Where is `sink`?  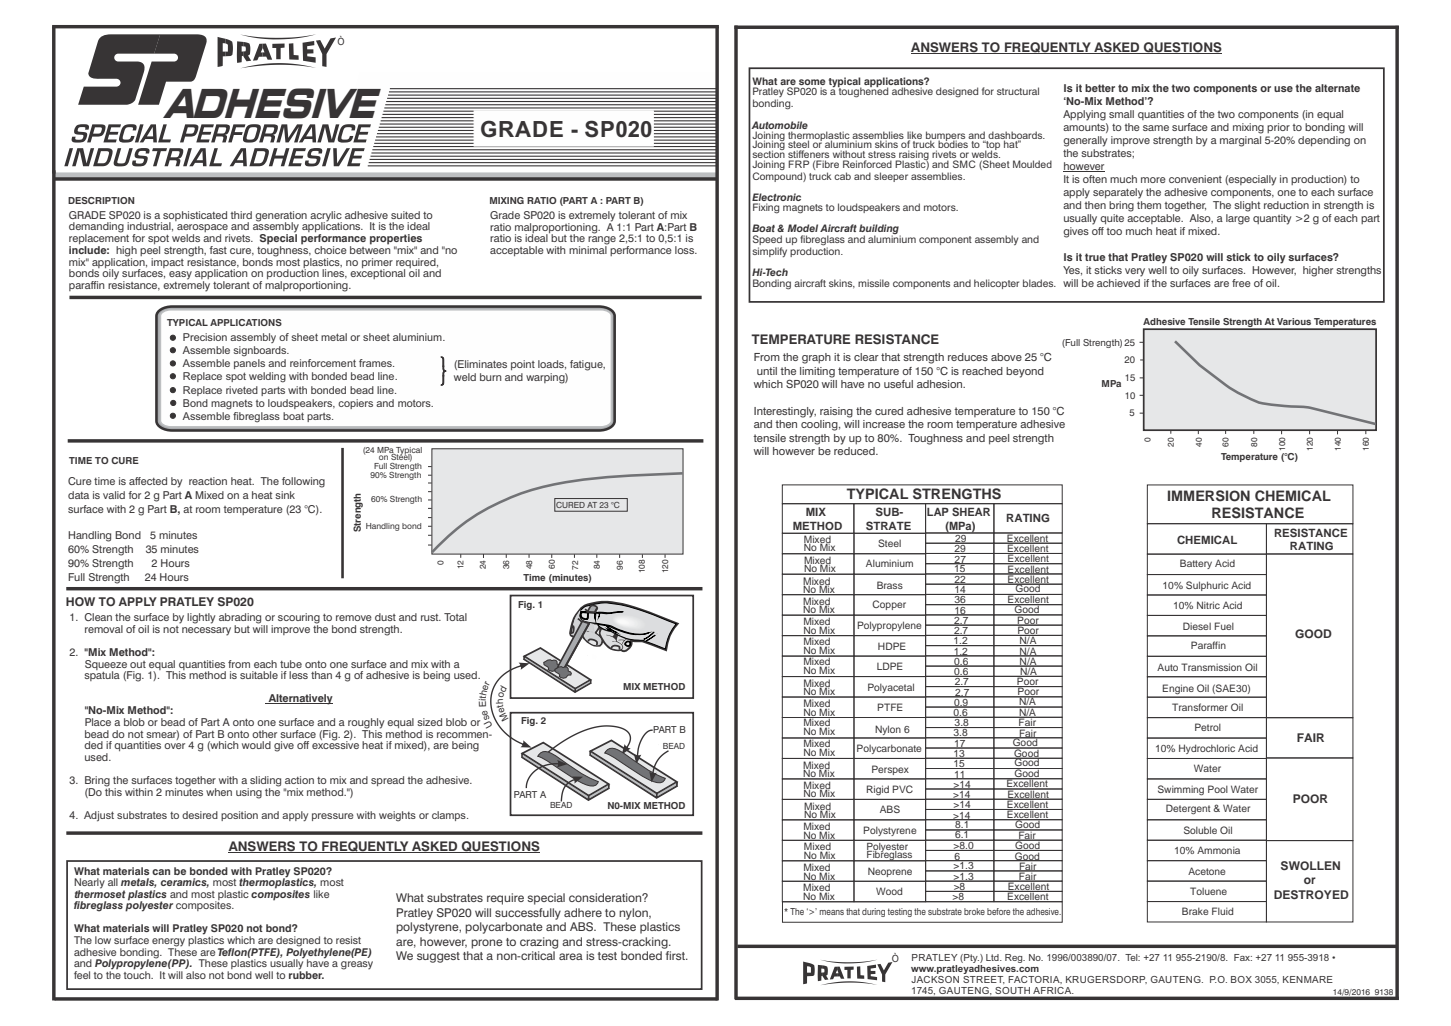 sink is located at coordinates (285, 495).
